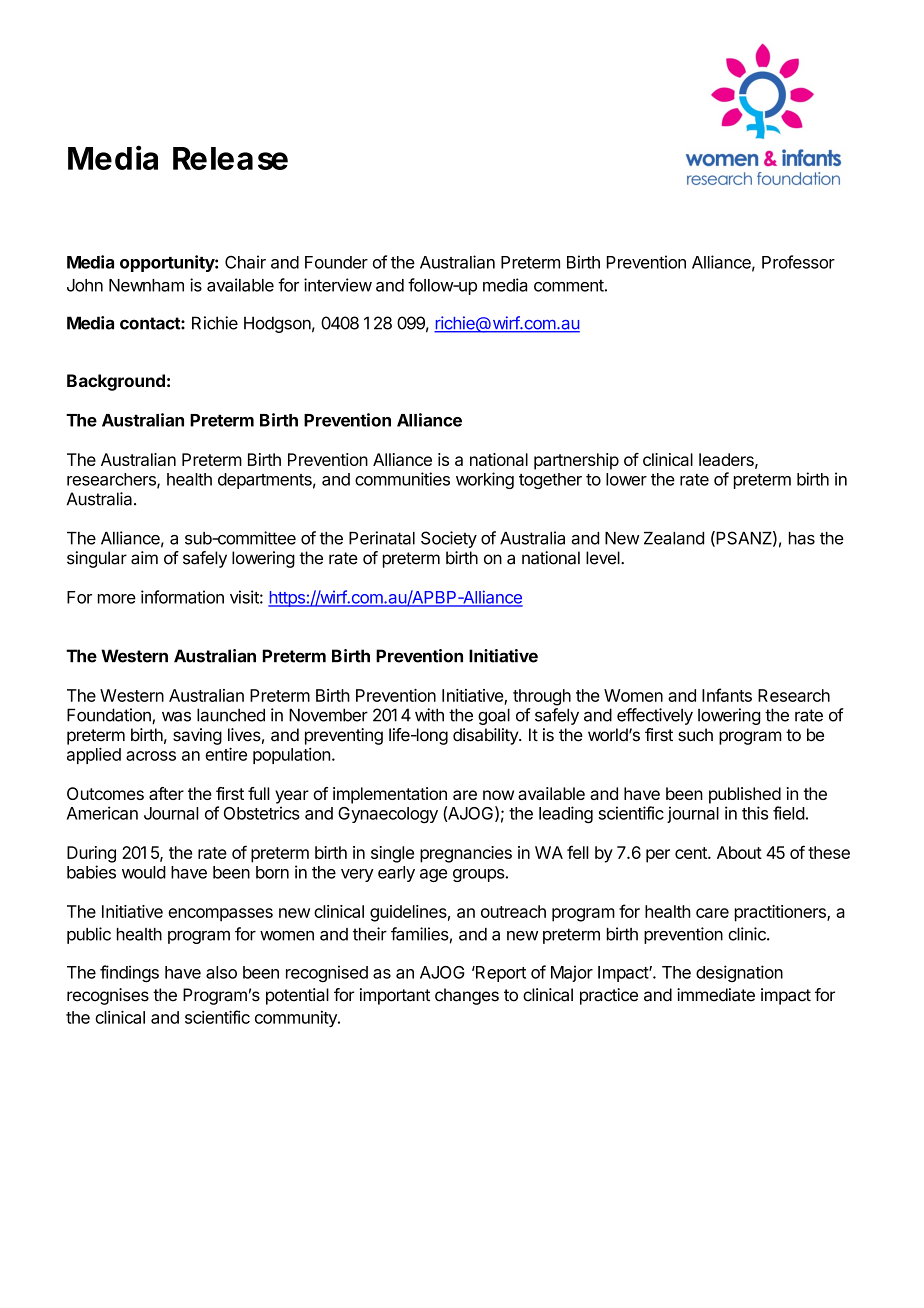  Describe the element at coordinates (802, 538) in the screenshot. I see `has` at that location.
